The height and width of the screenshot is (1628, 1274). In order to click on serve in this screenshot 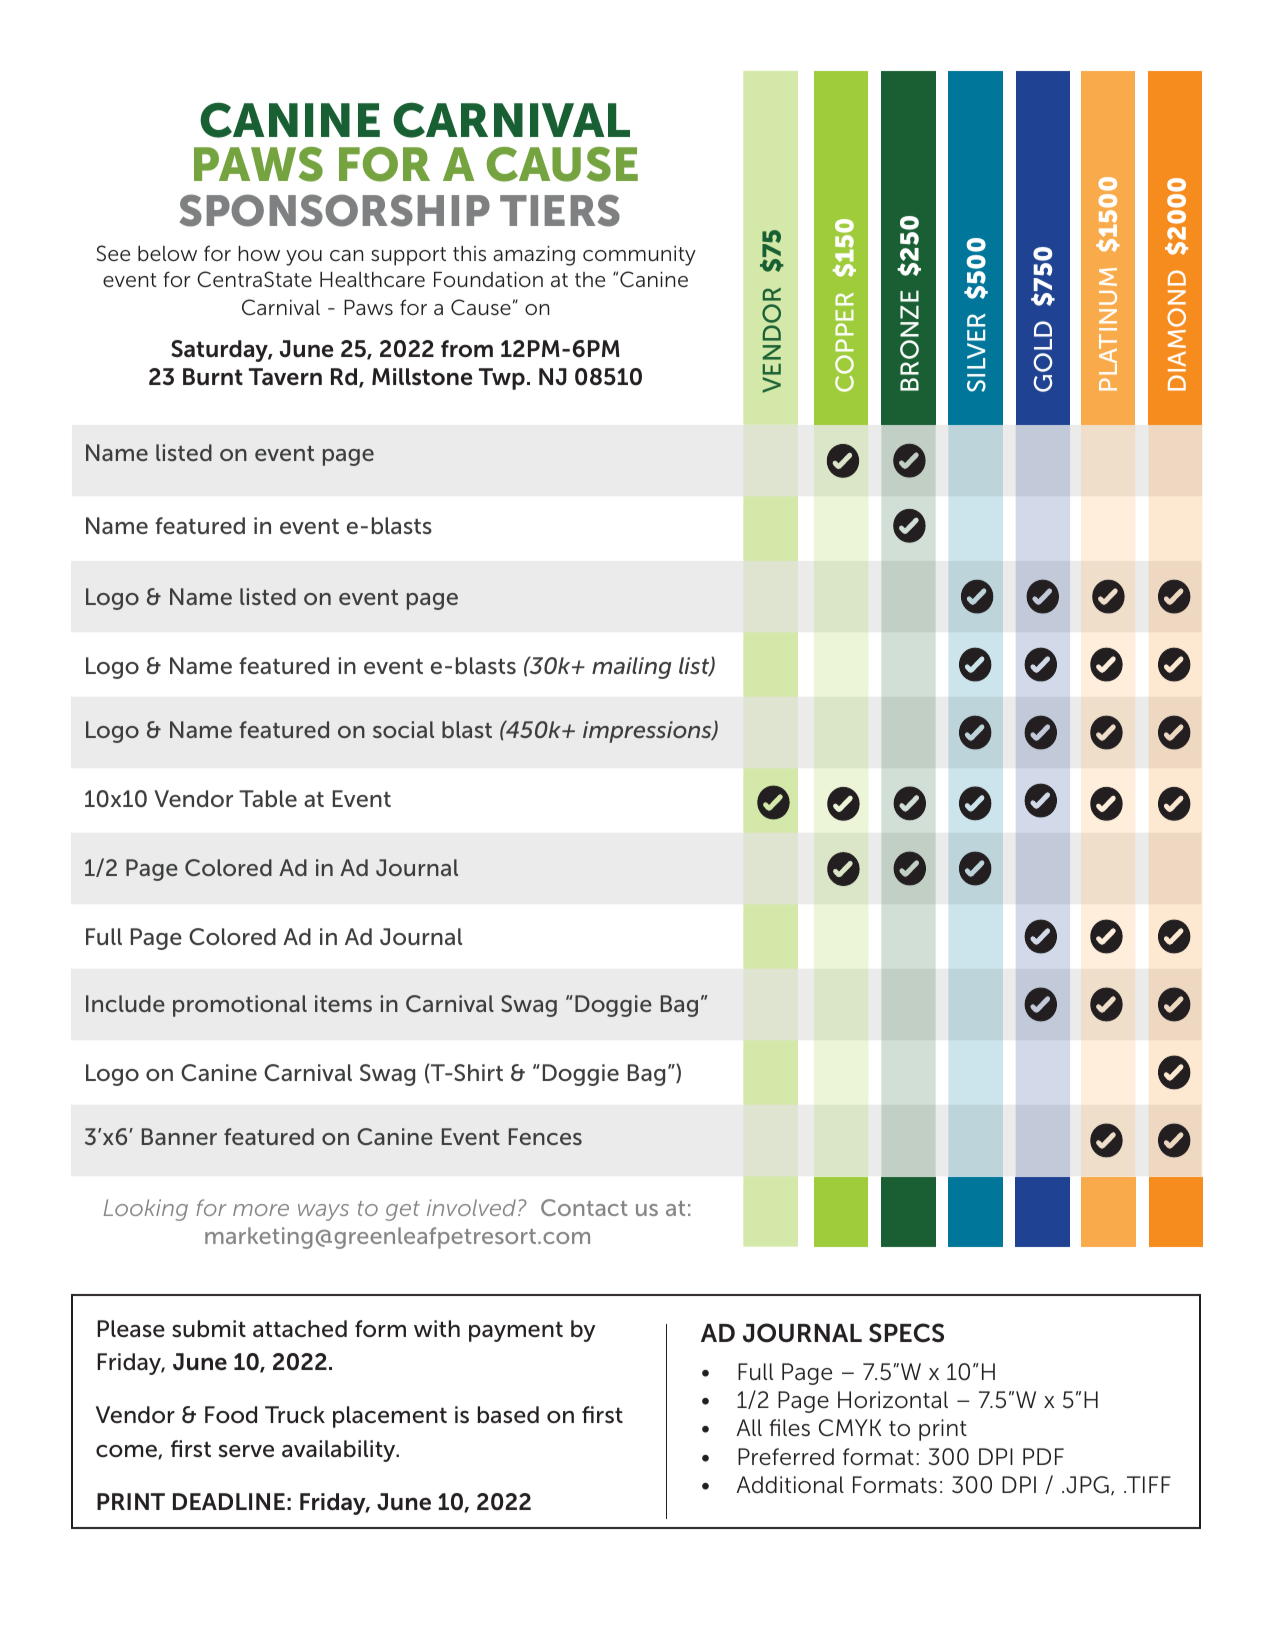, I will do `click(246, 1451)`.
